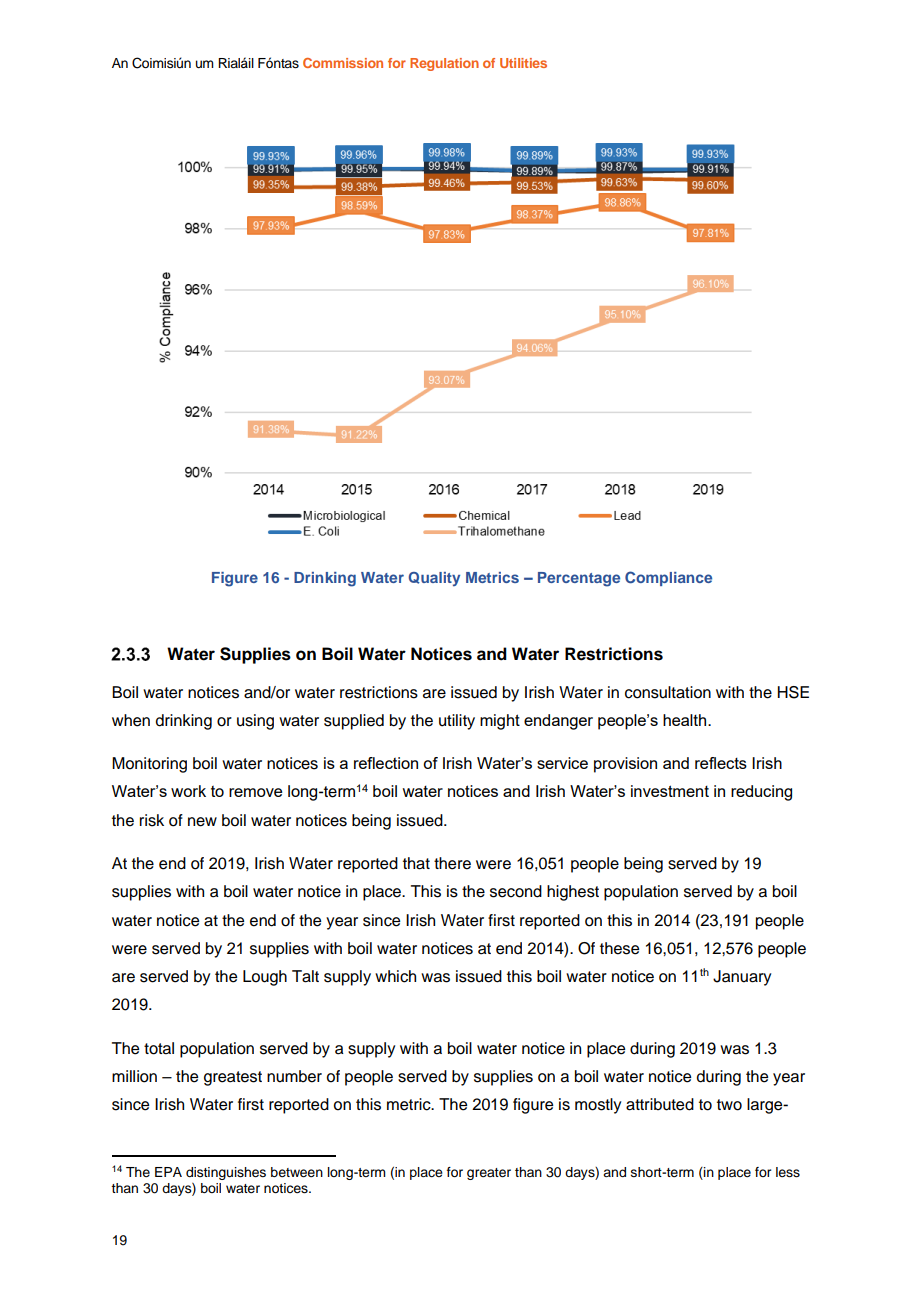  Describe the element at coordinates (668, 578) in the screenshot. I see `Compliance` at that location.
